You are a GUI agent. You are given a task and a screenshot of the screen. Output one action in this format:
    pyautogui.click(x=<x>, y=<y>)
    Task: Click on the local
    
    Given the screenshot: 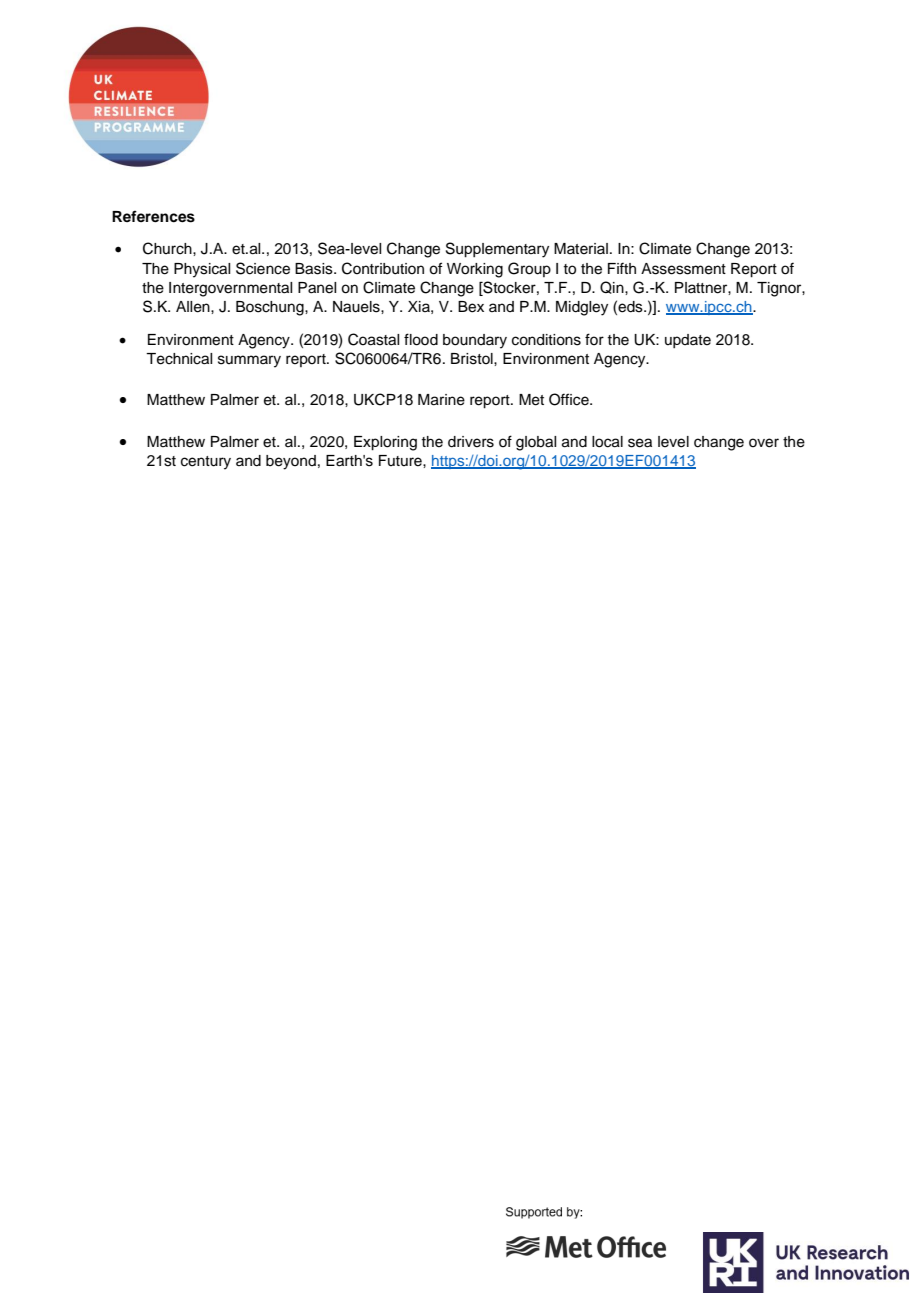 What is the action you would take?
    pyautogui.click(x=607, y=442)
